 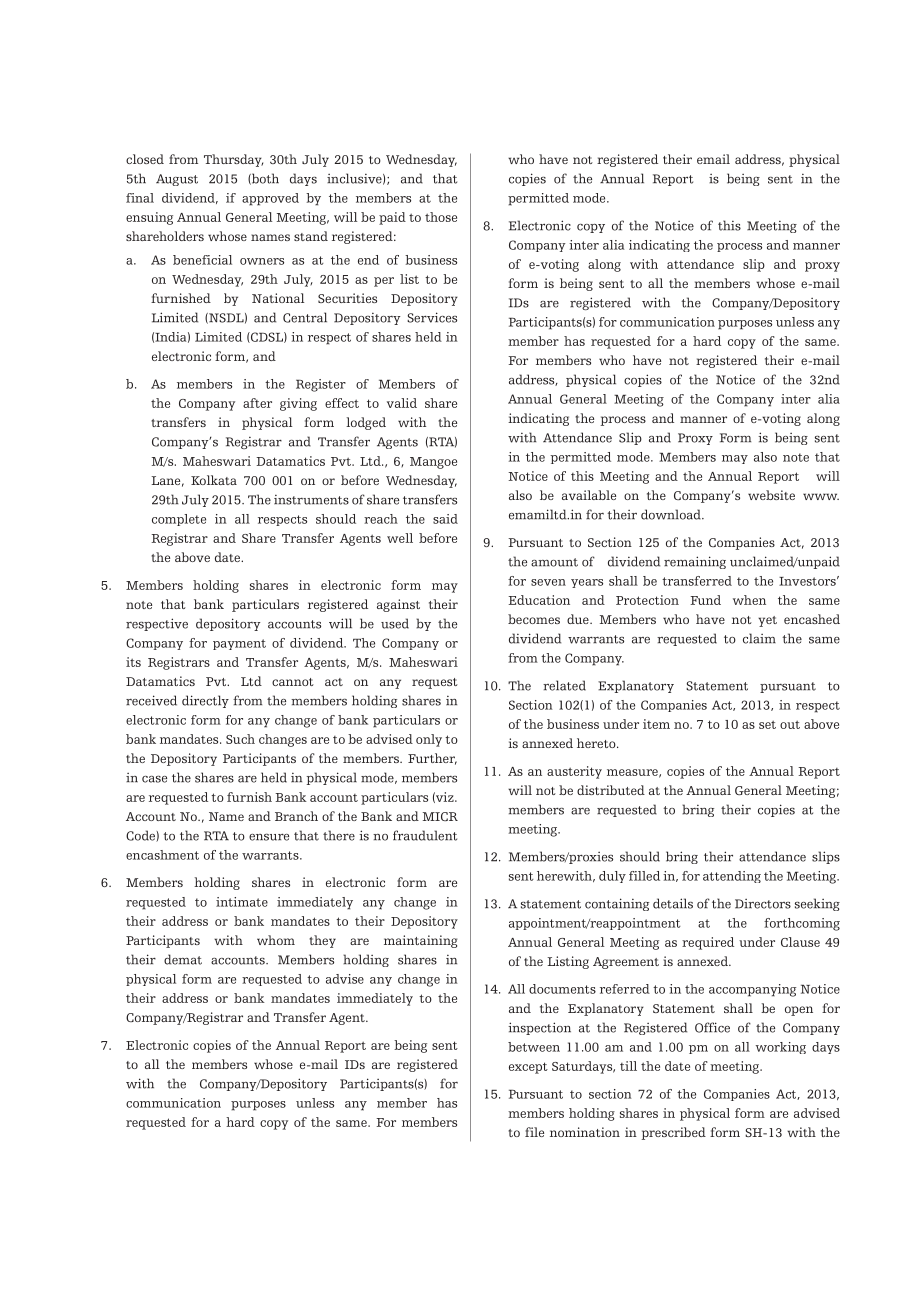 I want to click on file, so click(x=534, y=1132).
